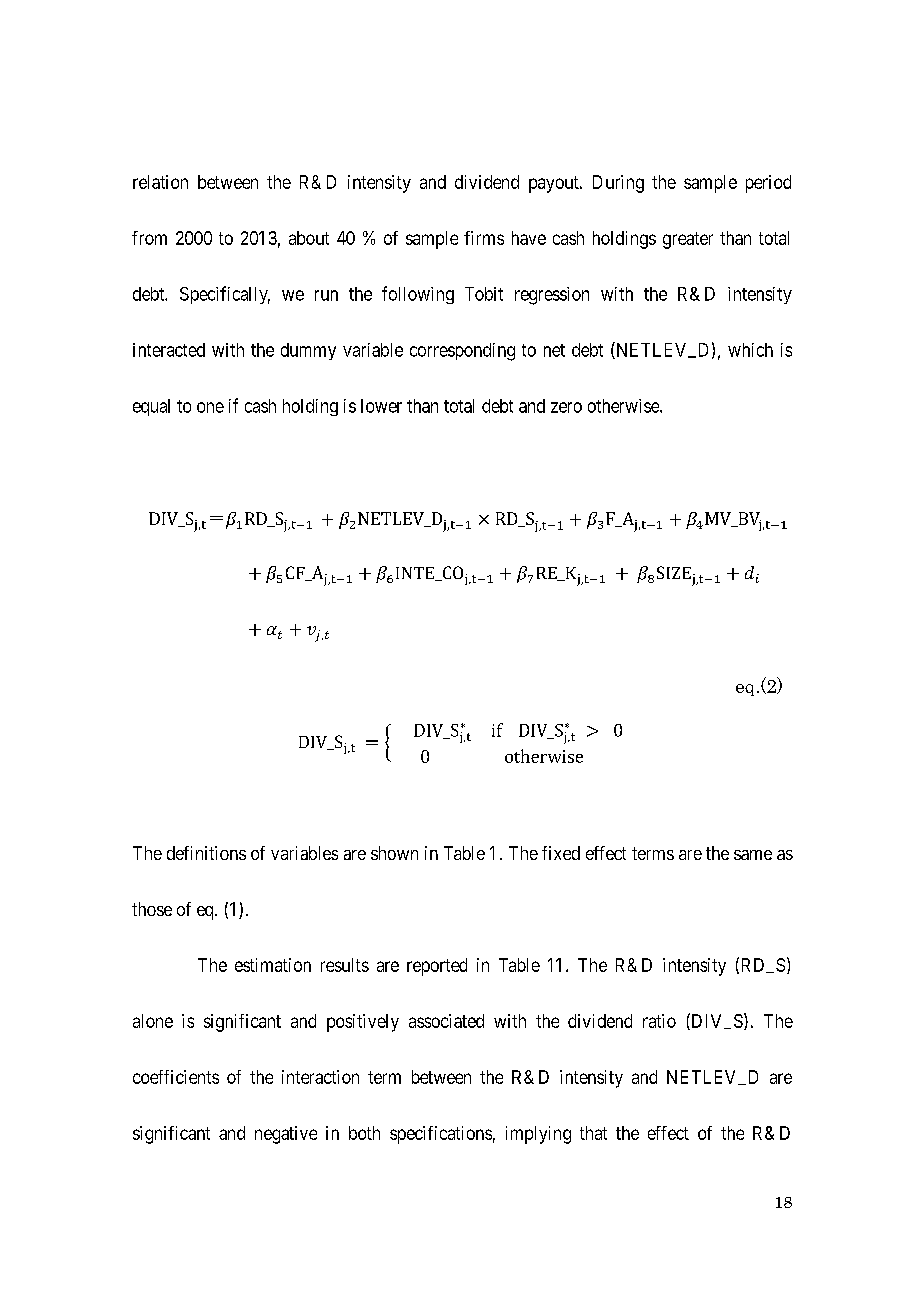 This screenshot has height=1308, width=924. Describe the element at coordinates (152, 909) in the screenshot. I see `those` at that location.
